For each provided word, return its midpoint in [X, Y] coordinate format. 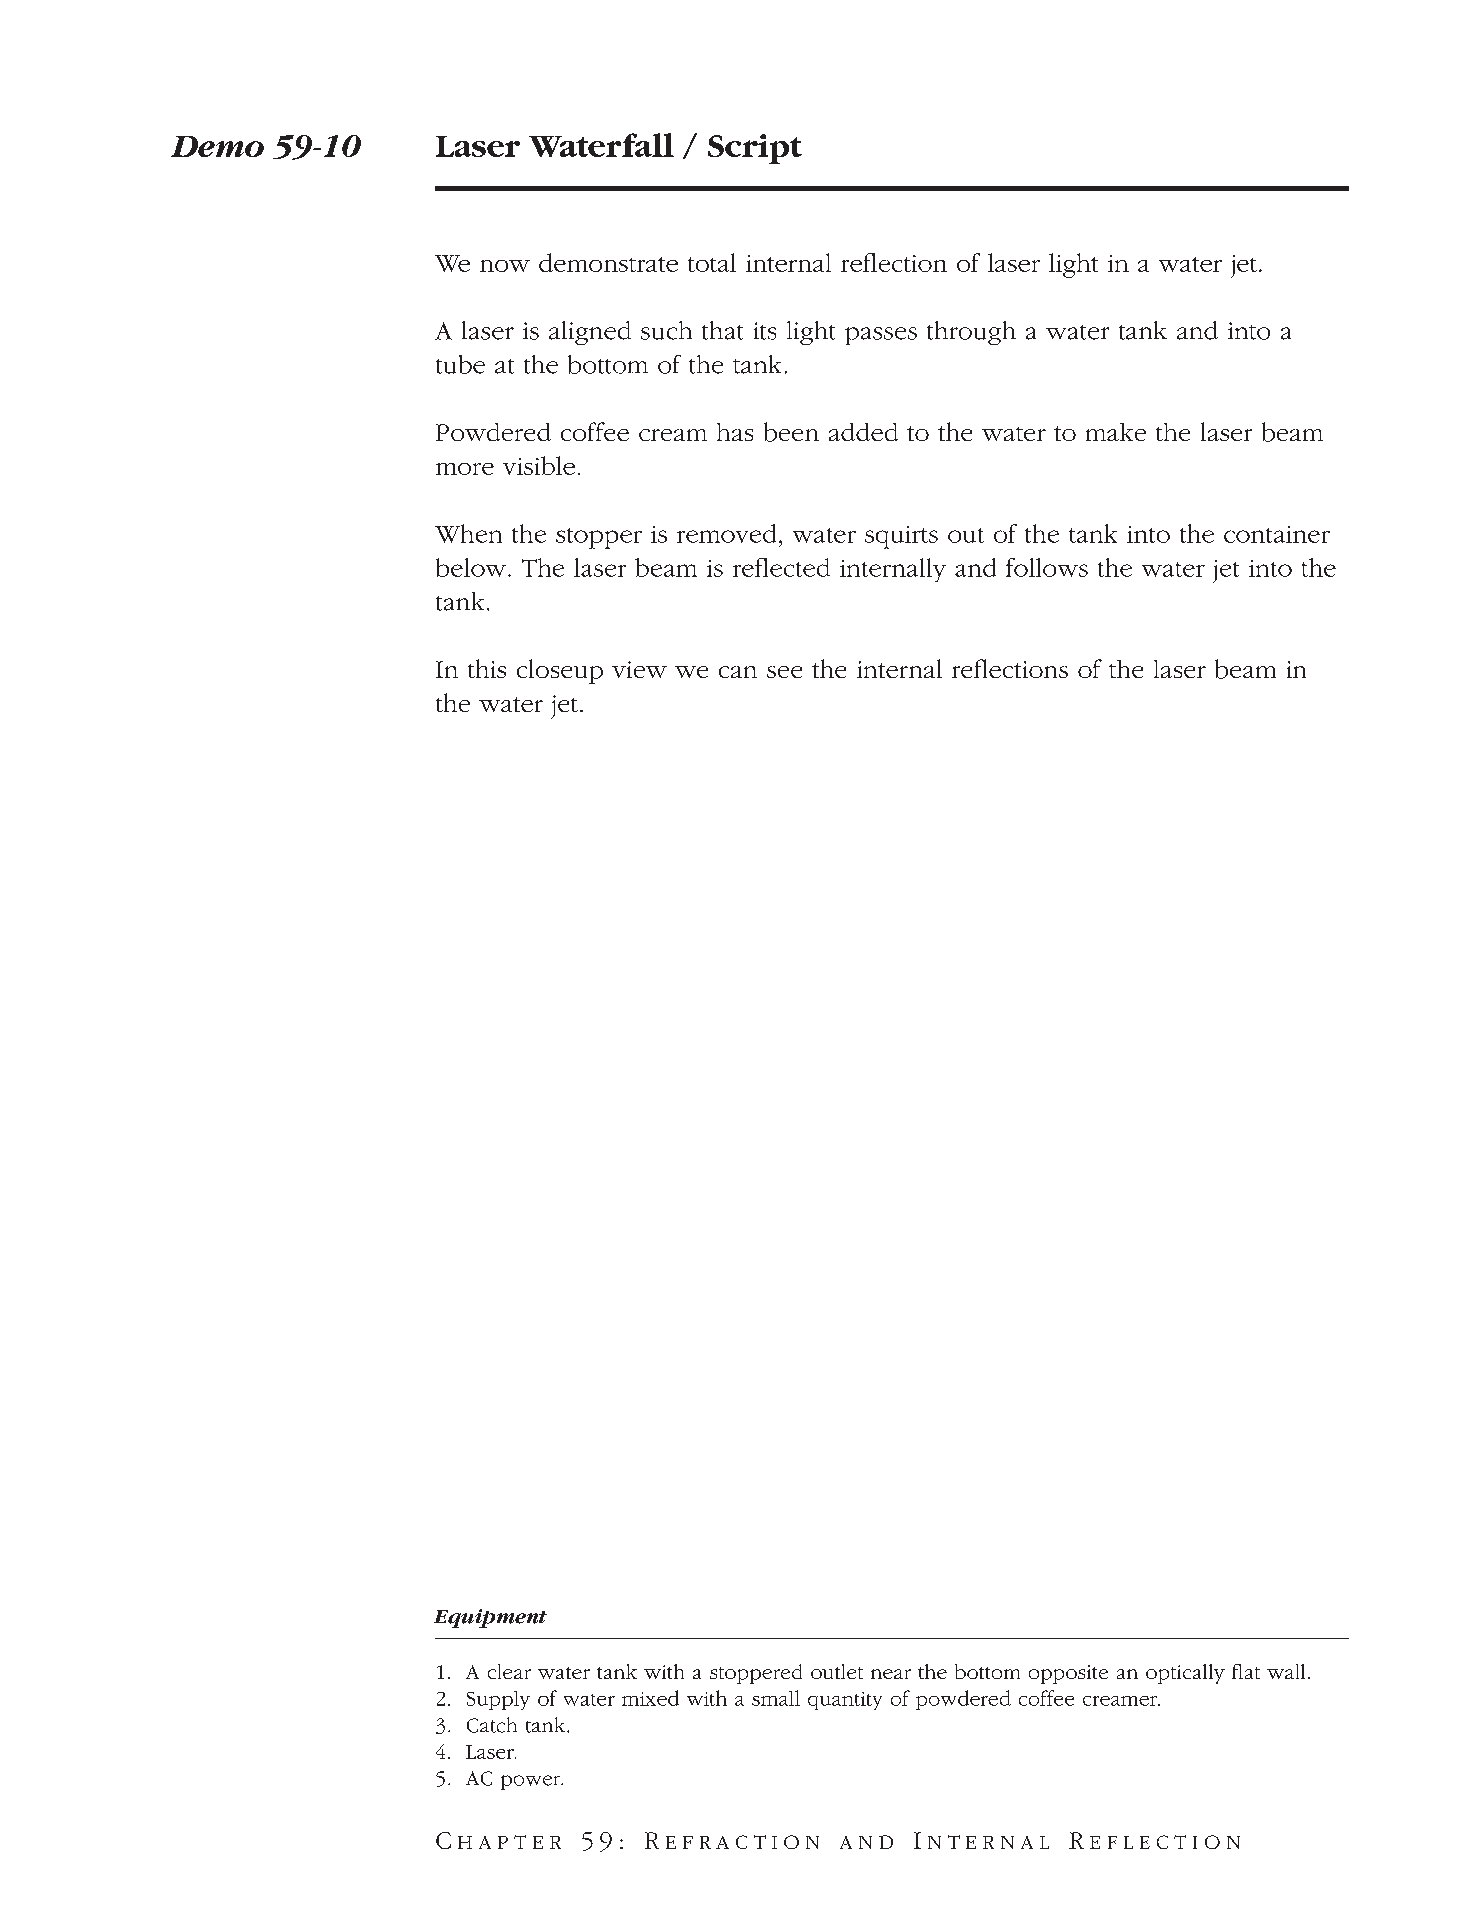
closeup [560, 671]
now [505, 266]
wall [1286, 1671]
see [784, 672]
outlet [837, 1671]
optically [1185, 1674]
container [1277, 534]
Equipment [490, 1618]
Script [755, 149]
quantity [845, 1701]
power [532, 1782]
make [1116, 432]
